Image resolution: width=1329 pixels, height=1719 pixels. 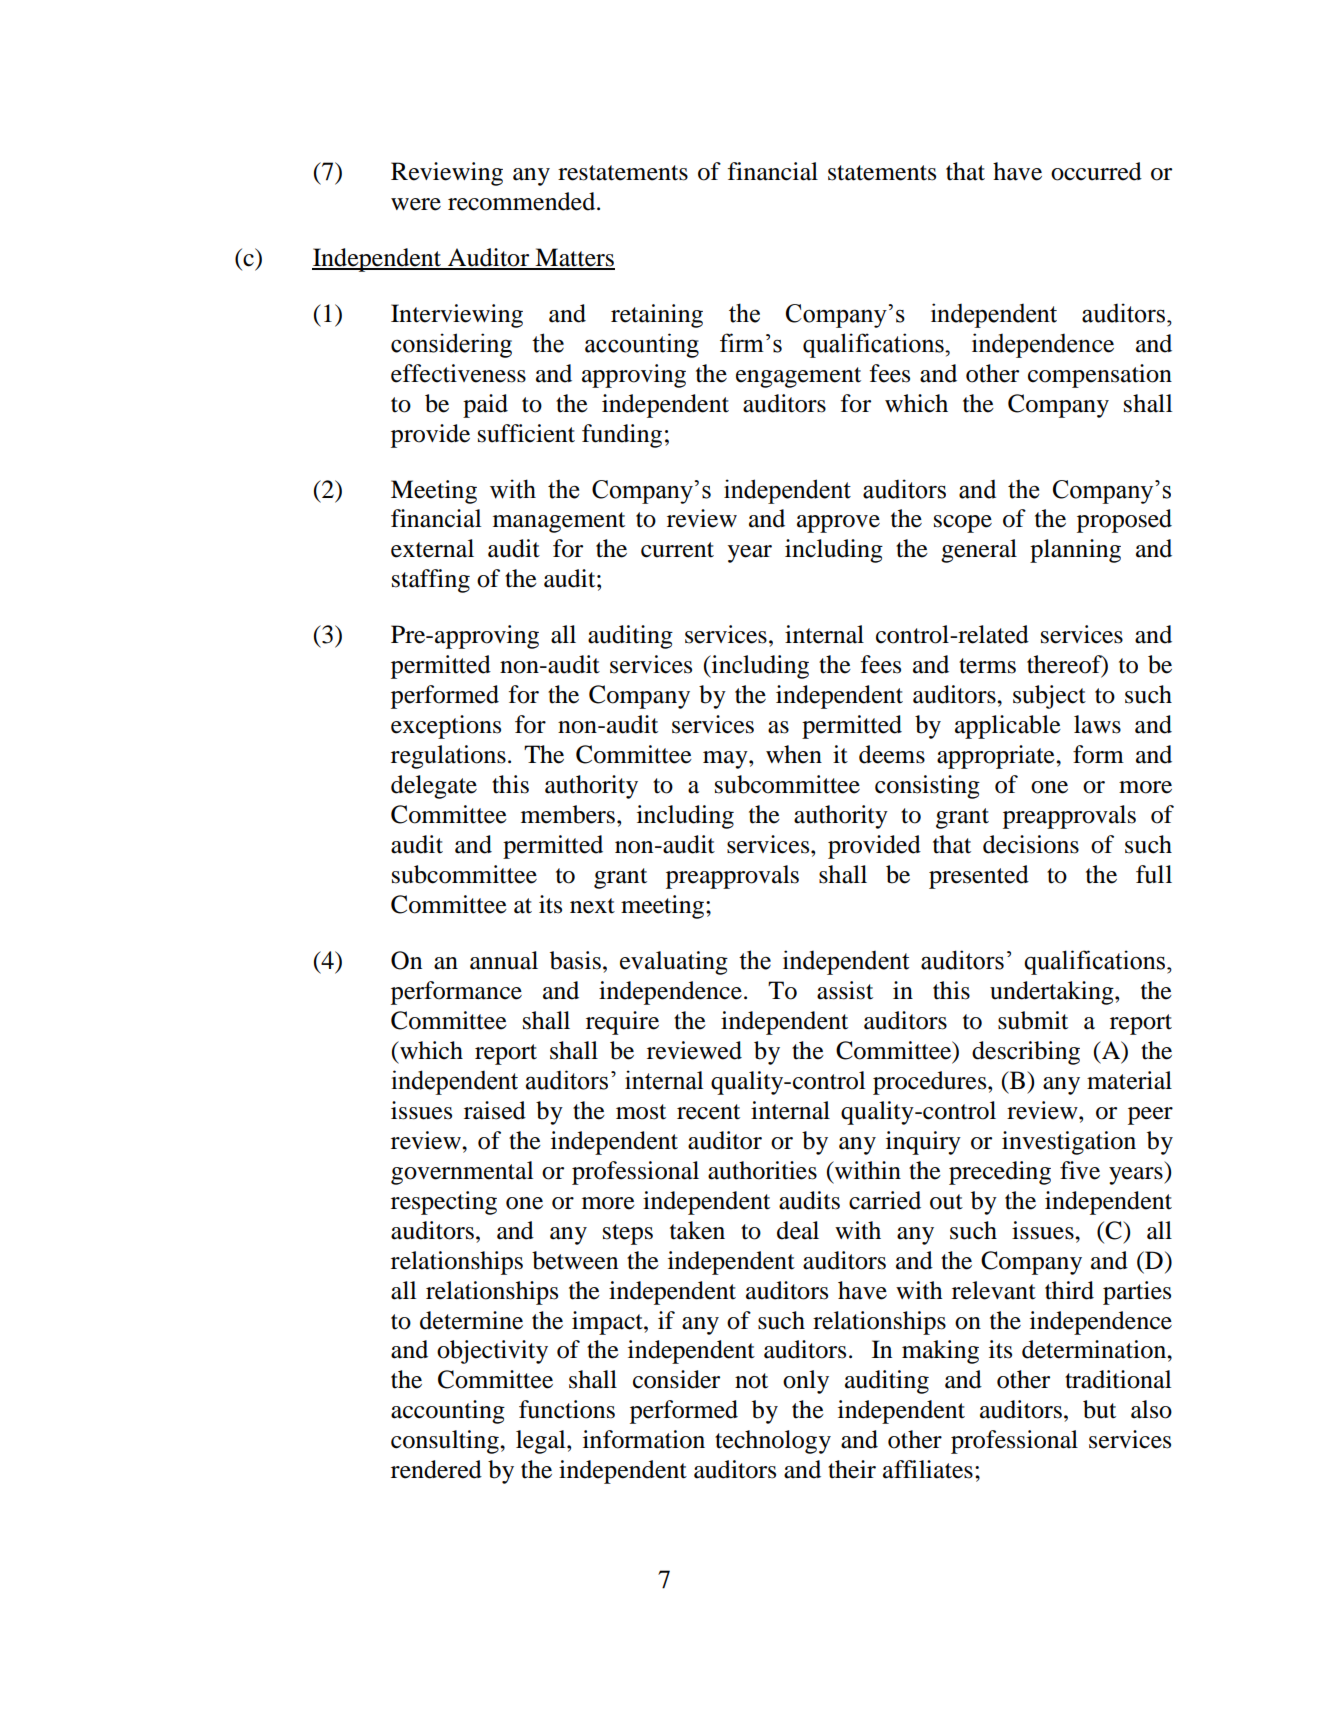 What do you see at coordinates (568, 814) in the image?
I see `members` at bounding box center [568, 814].
